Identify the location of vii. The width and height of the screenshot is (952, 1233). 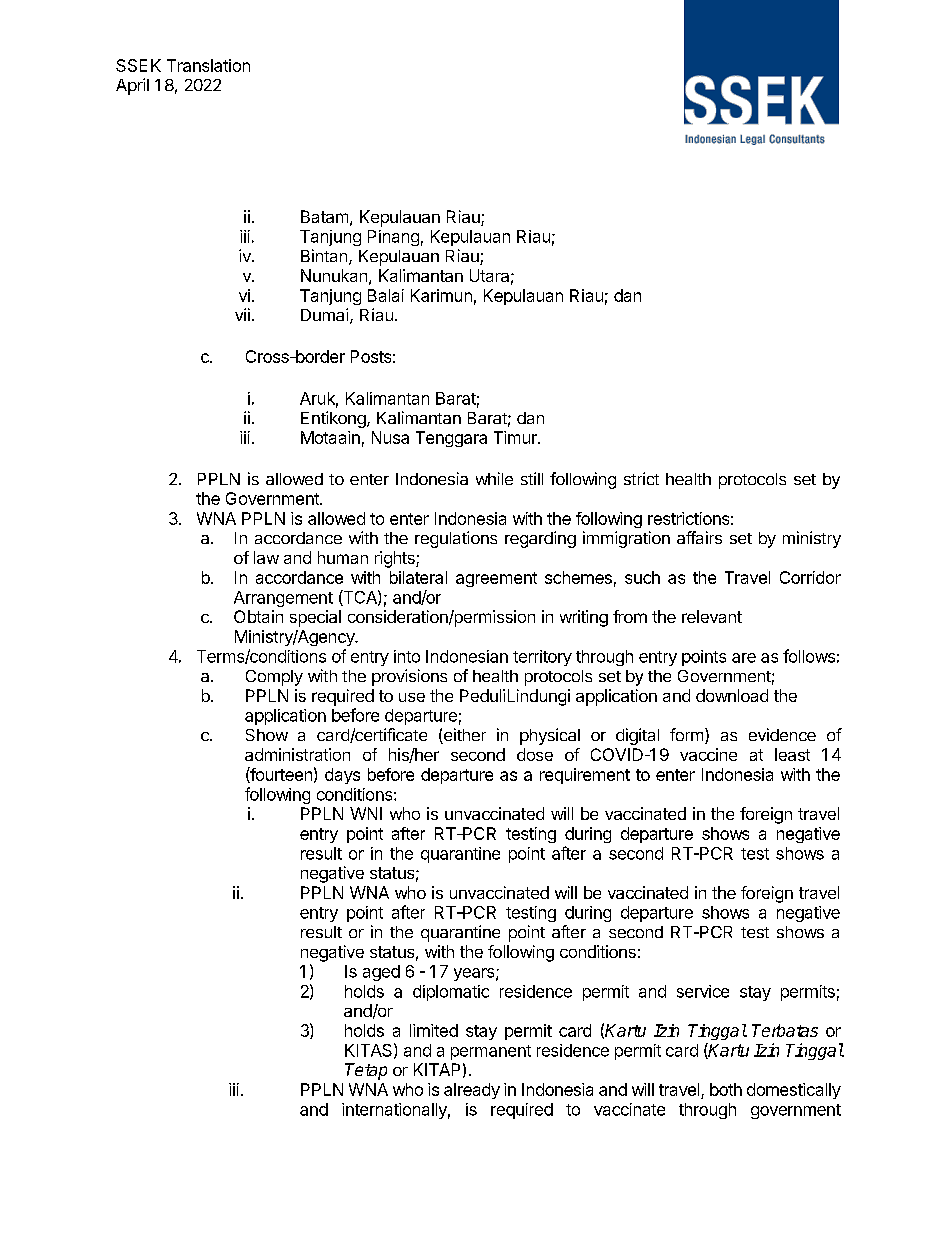
(242, 314).
